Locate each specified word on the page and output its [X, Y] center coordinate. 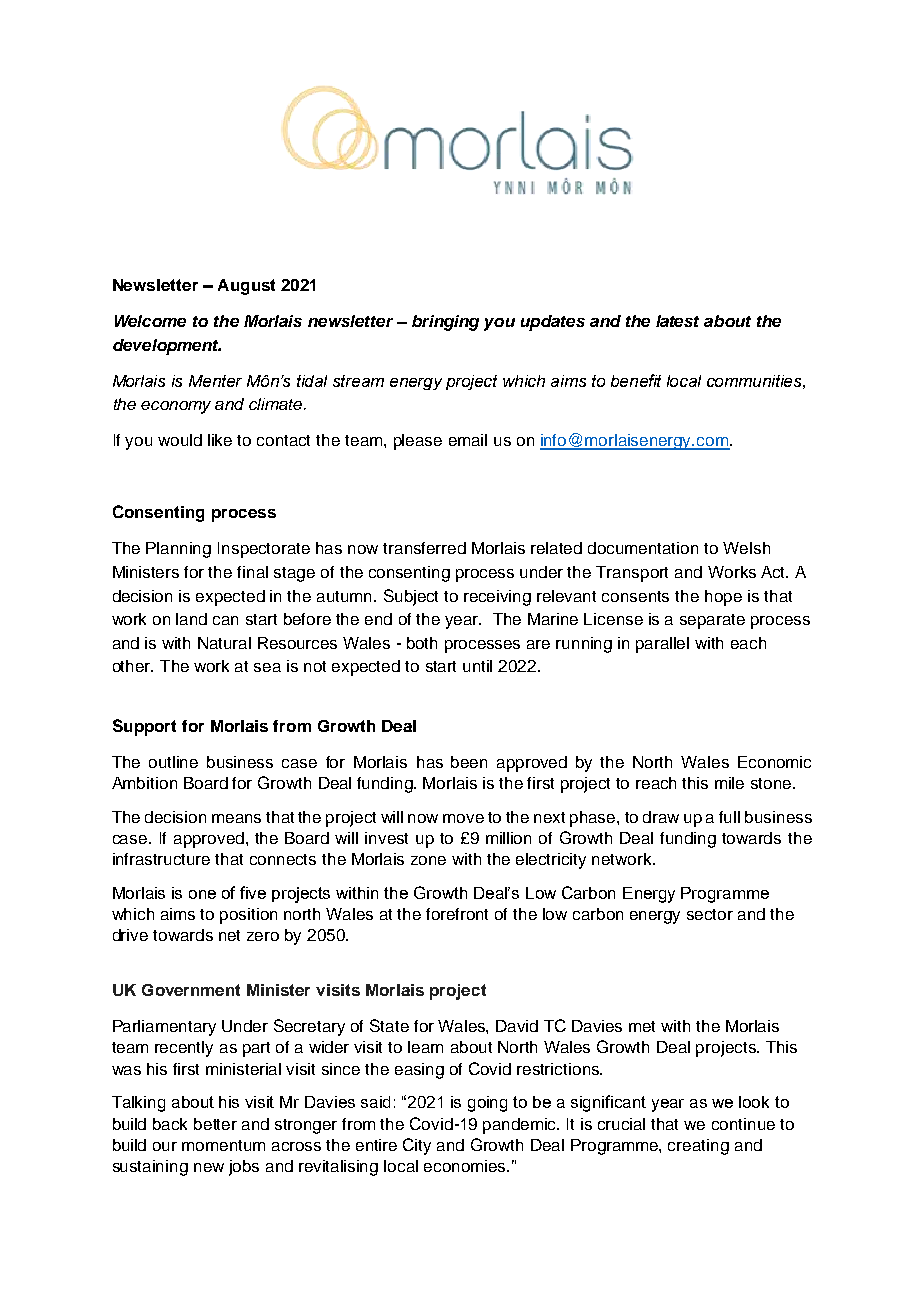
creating [698, 1147]
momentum [223, 1145]
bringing [445, 323]
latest [677, 321]
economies [466, 1166]
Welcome [150, 321]
